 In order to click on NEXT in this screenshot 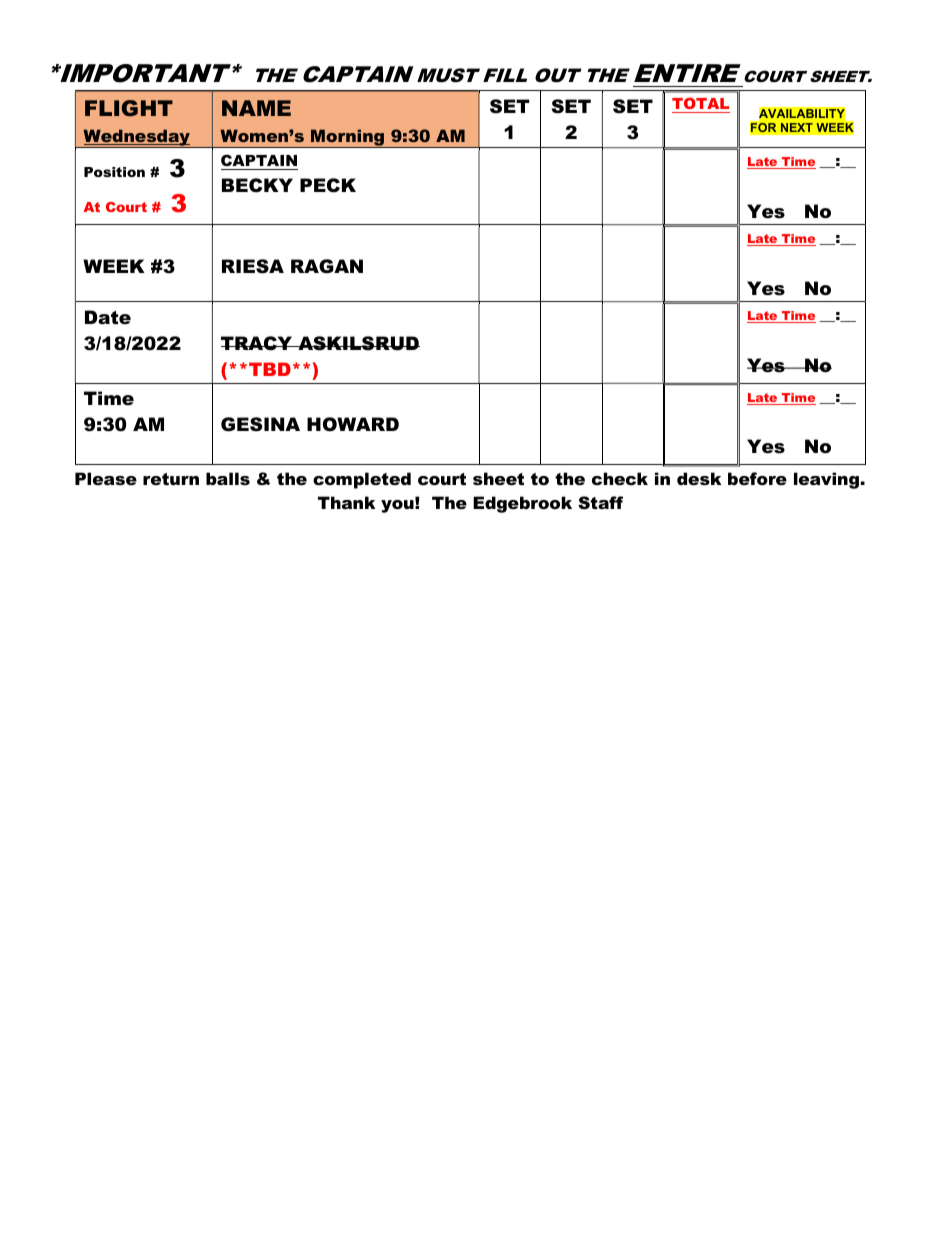, I will do `click(796, 127)`.
